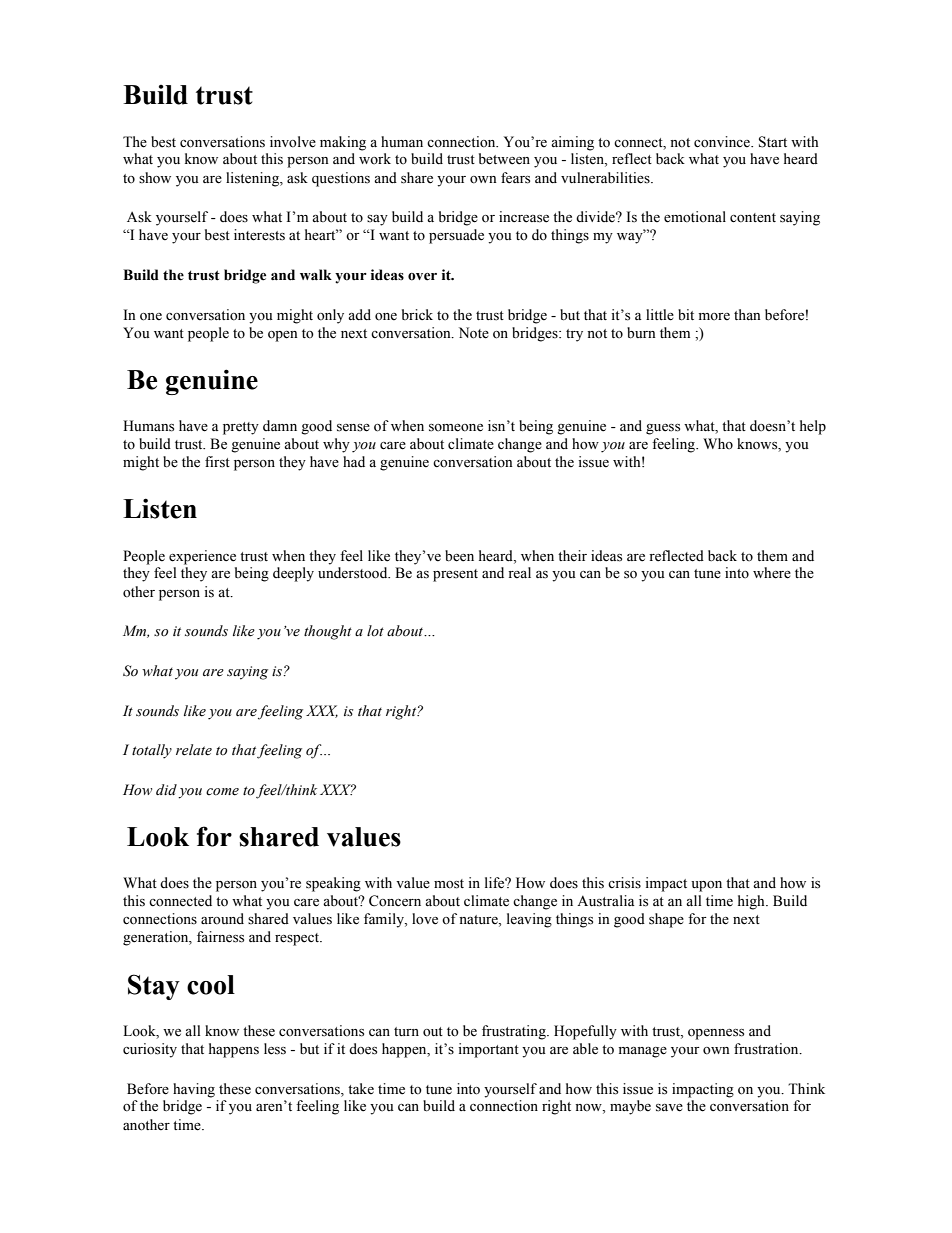 The height and width of the image is (1233, 952). Describe the element at coordinates (504, 159) in the image. I see `between` at that location.
